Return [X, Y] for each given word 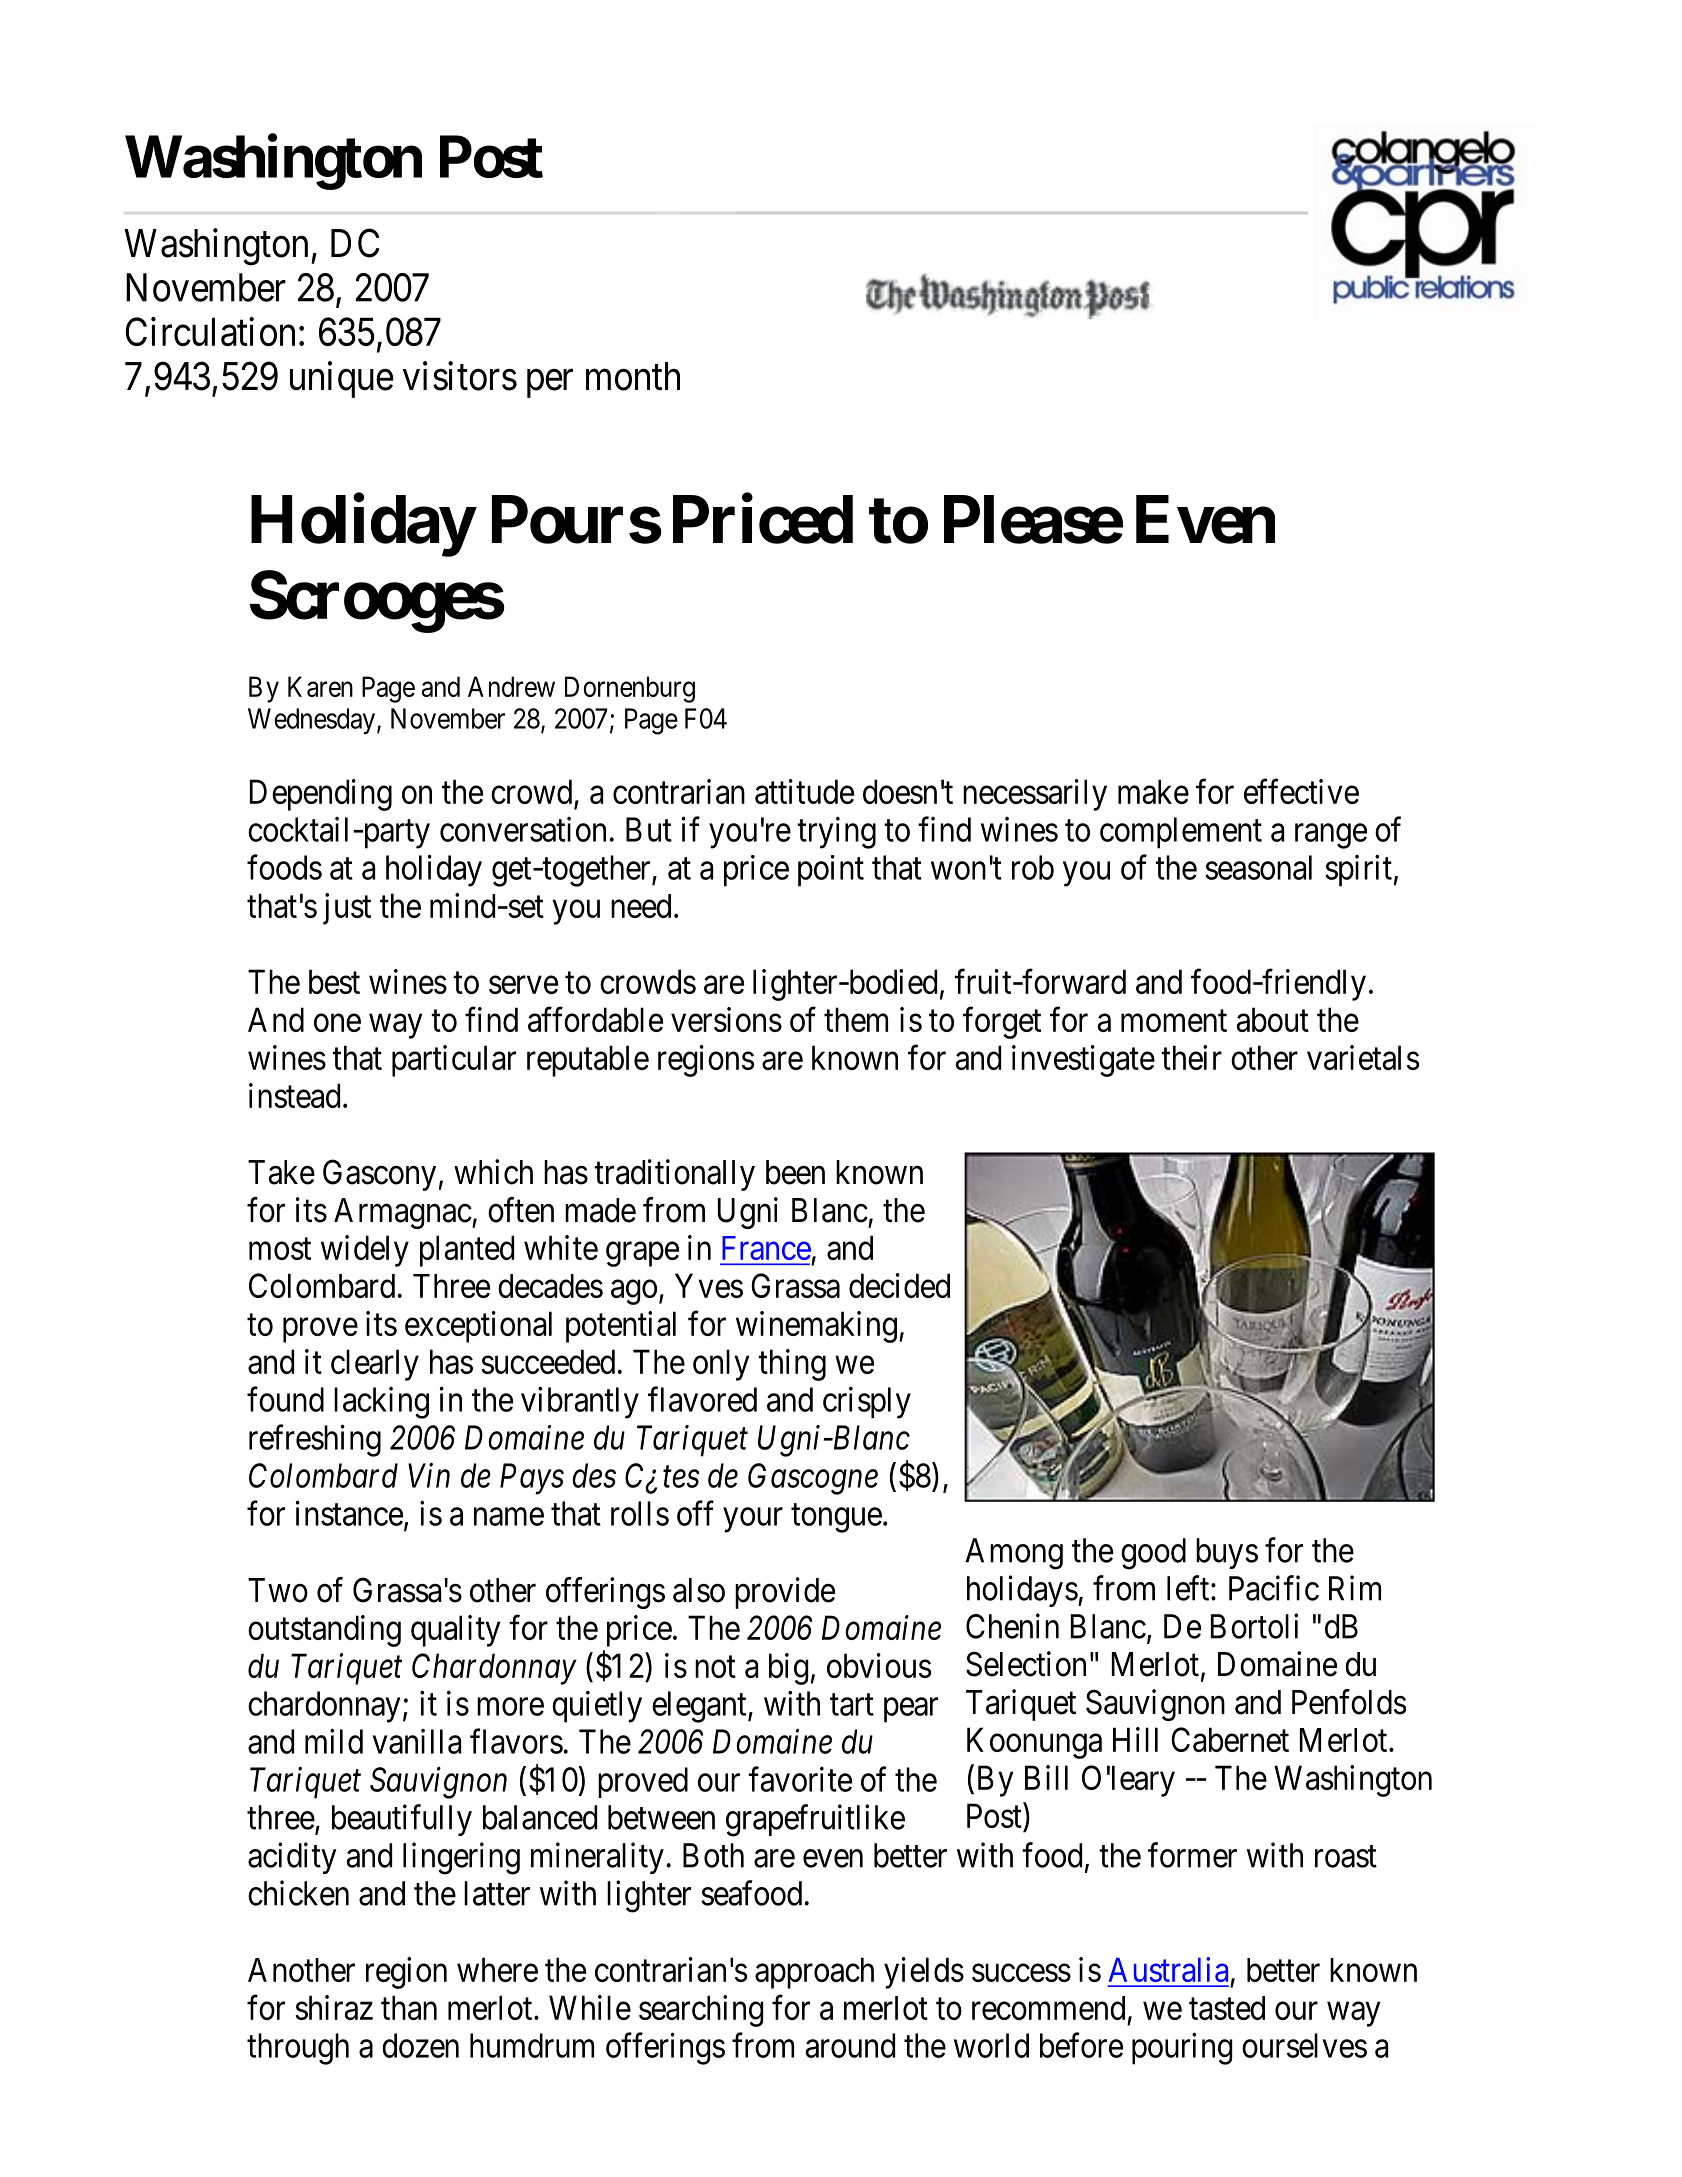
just [347, 909]
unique [342, 379]
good [1153, 1554]
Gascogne [813, 1479]
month [633, 376]
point [831, 871]
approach [814, 1973]
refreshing [315, 1441]
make [1153, 791]
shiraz [334, 2007]
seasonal [1258, 867]
